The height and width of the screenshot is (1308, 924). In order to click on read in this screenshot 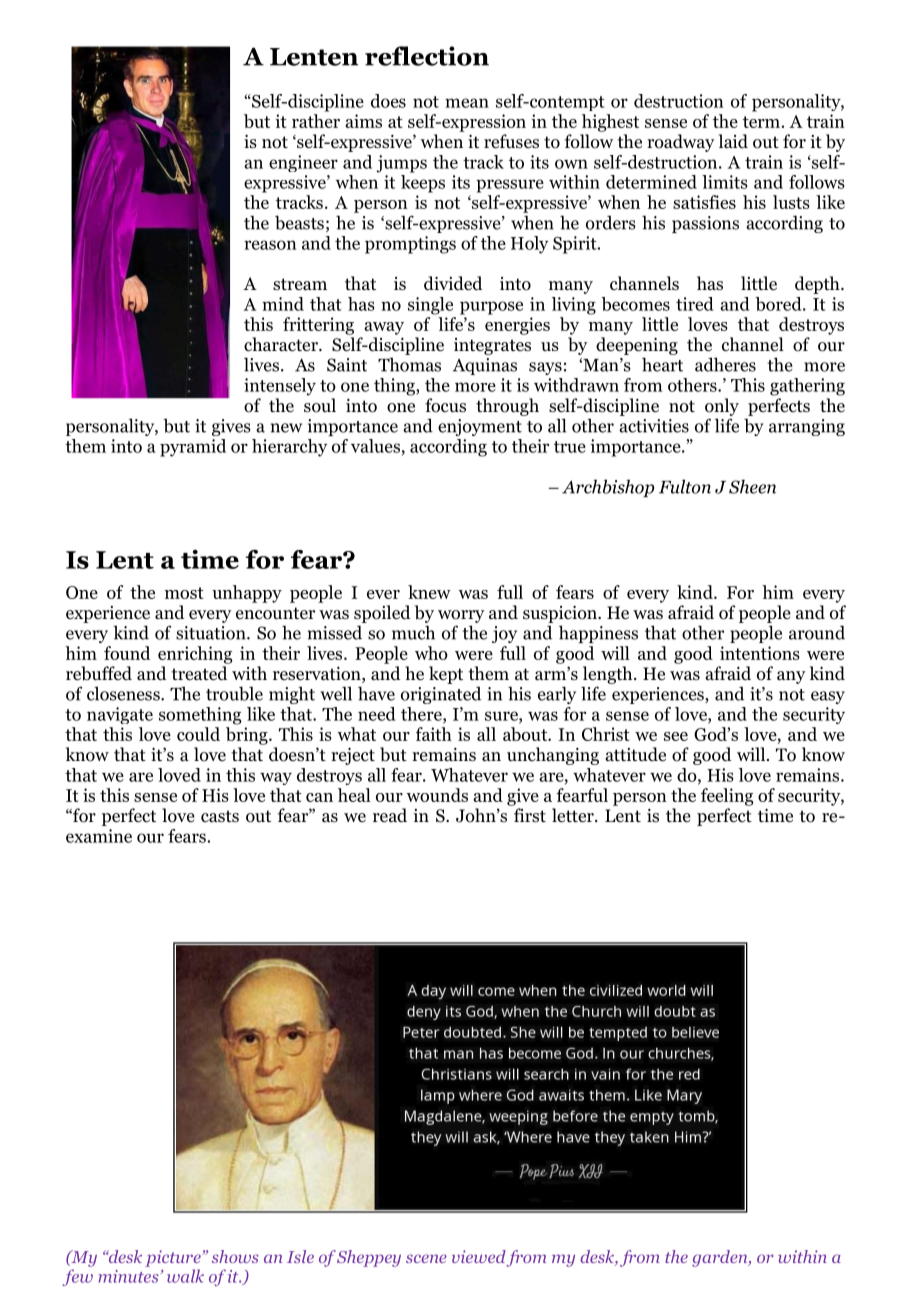, I will do `click(390, 815)`.
